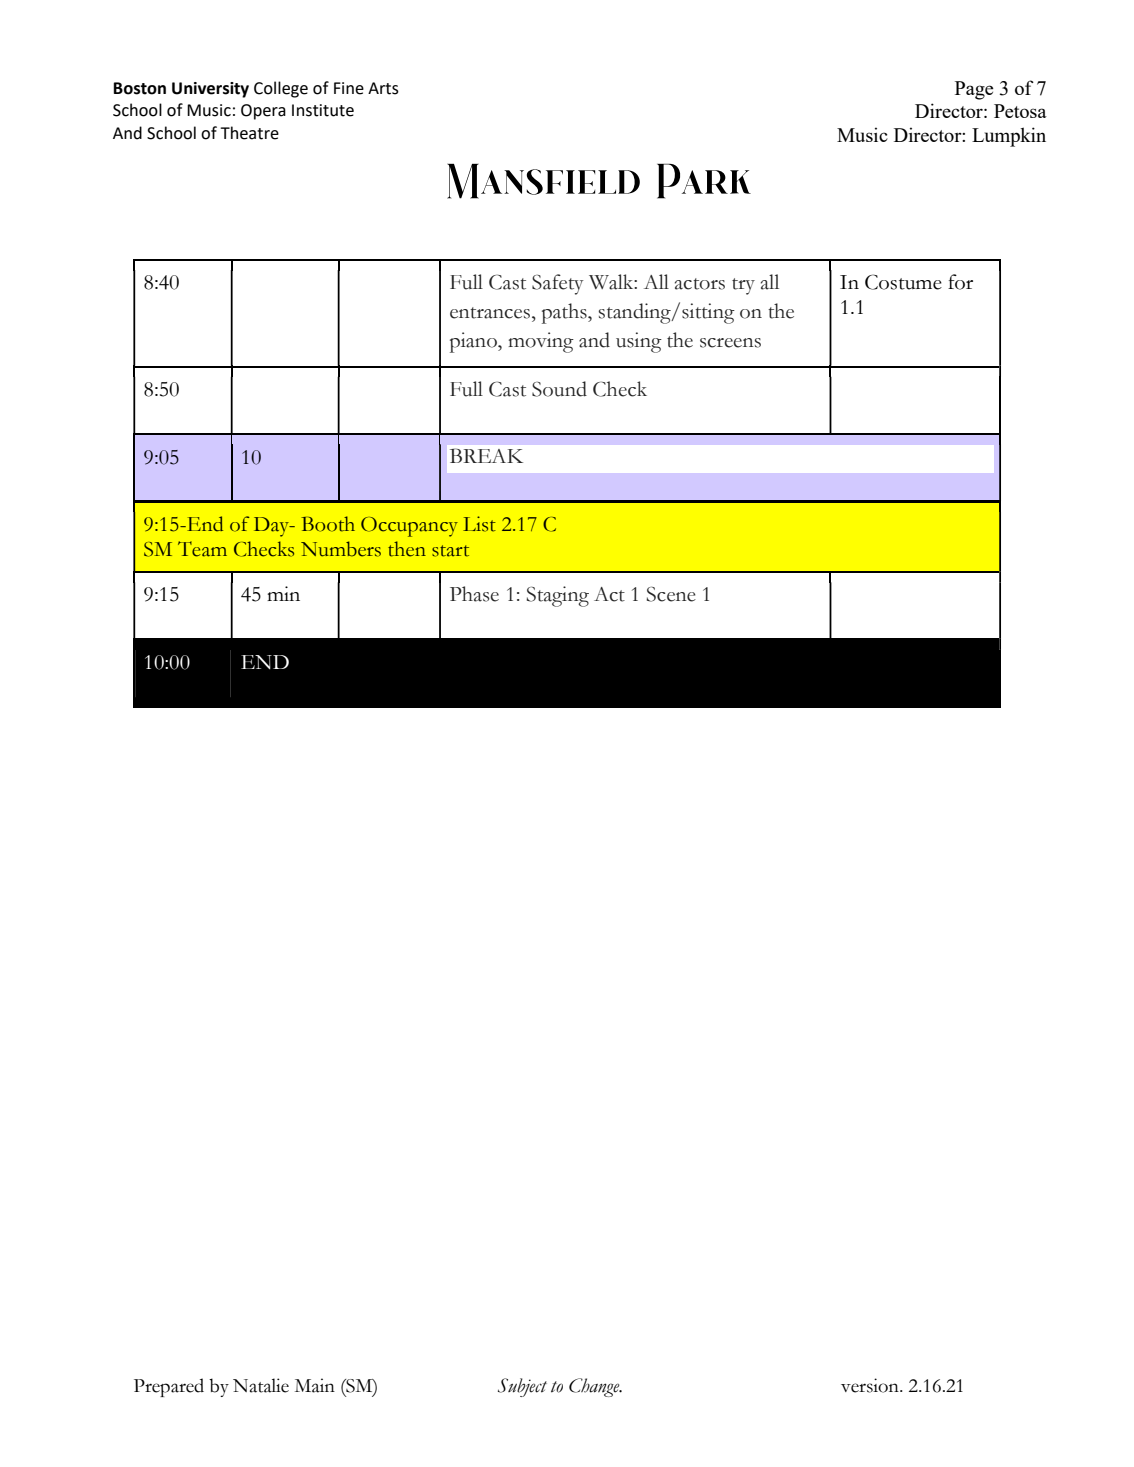 This screenshot has width=1134, height=1467. I want to click on Theatre, so click(249, 133).
